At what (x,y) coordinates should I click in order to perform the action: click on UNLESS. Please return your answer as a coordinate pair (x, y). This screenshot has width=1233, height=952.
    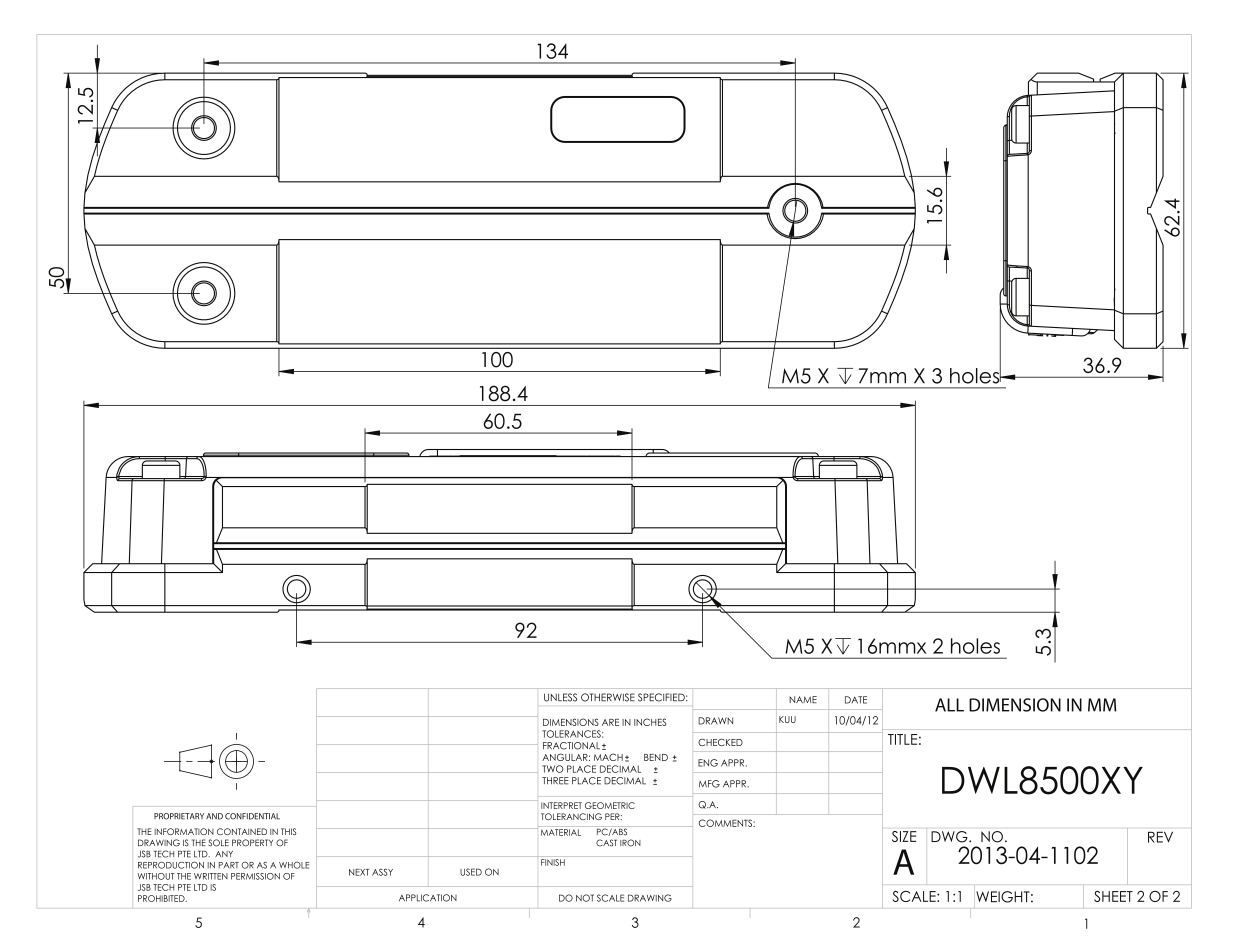
    Looking at the image, I should click on (560, 697).
